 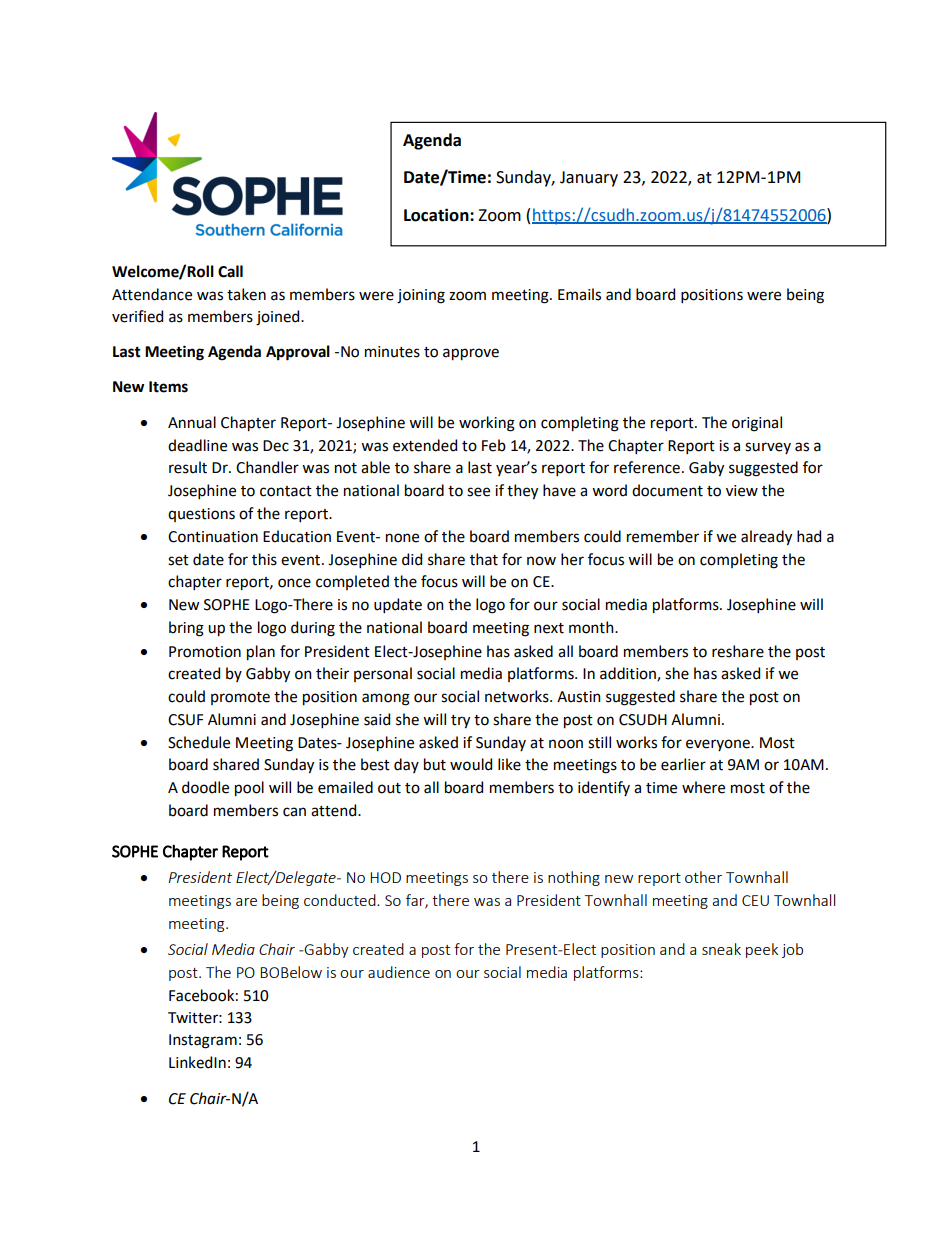 What do you see at coordinates (589, 179) in the document?
I see `January` at bounding box center [589, 179].
